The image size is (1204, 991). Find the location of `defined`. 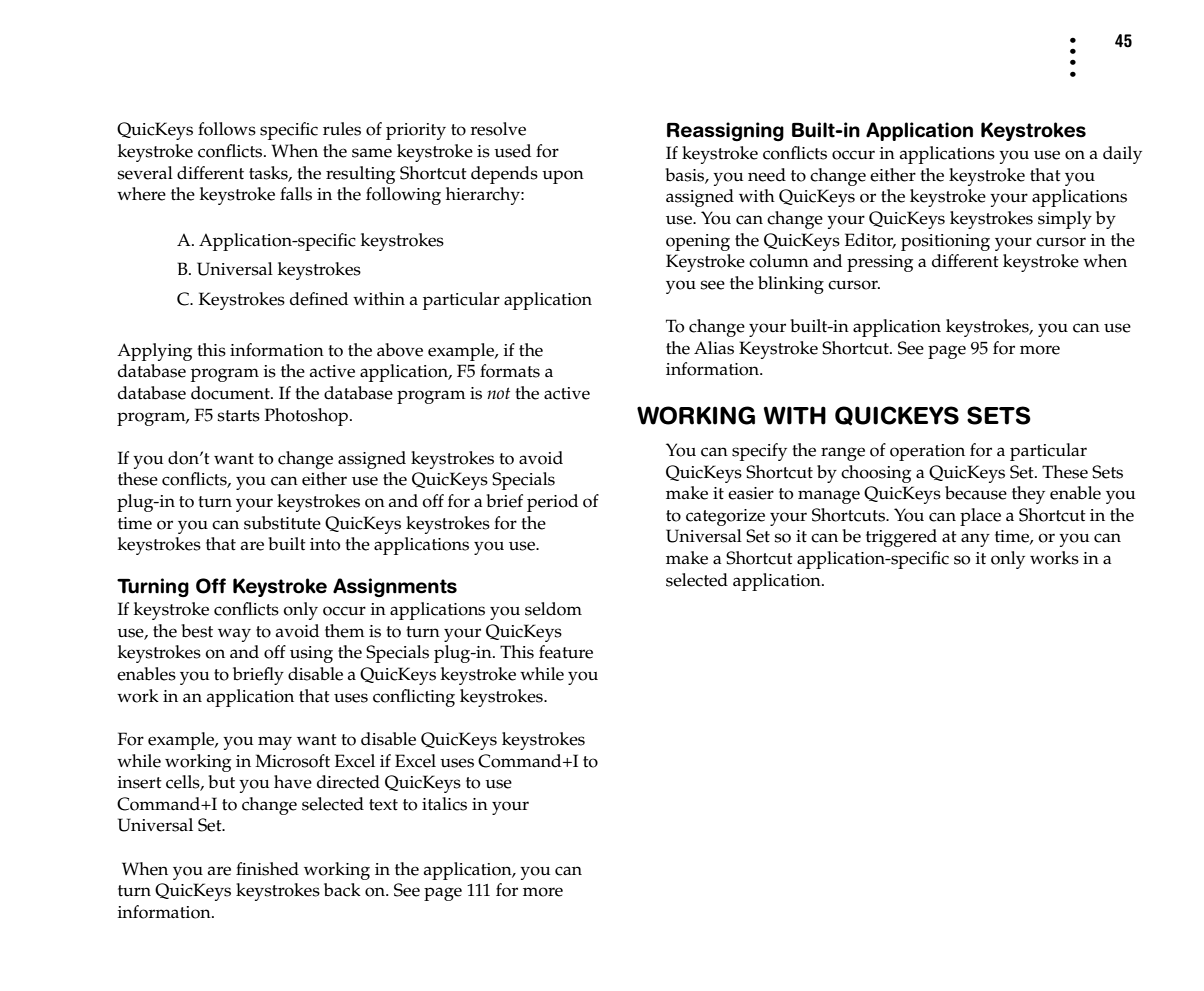

defined is located at coordinates (319, 299).
